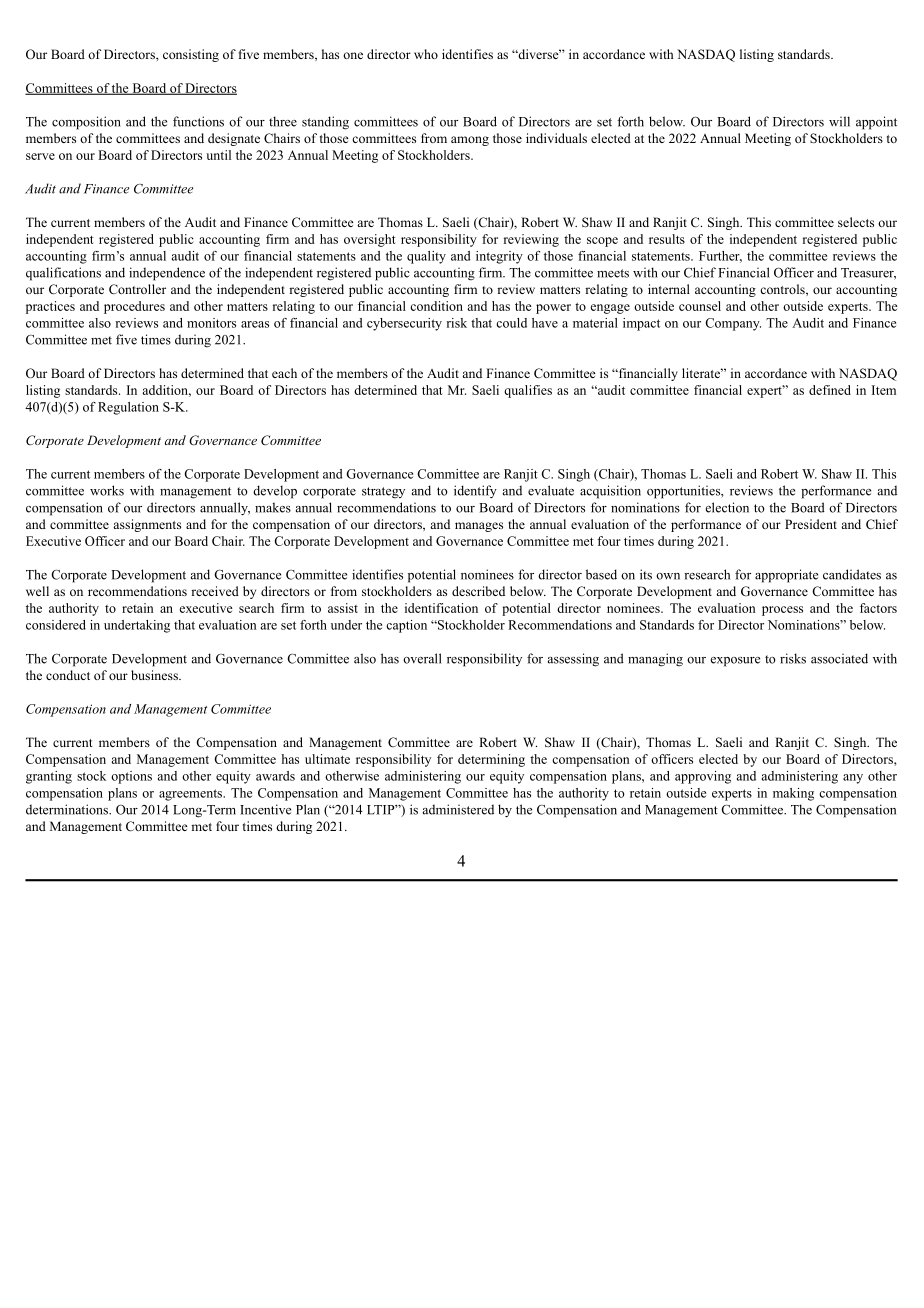  What do you see at coordinates (426, 54) in the document?
I see `who` at bounding box center [426, 54].
